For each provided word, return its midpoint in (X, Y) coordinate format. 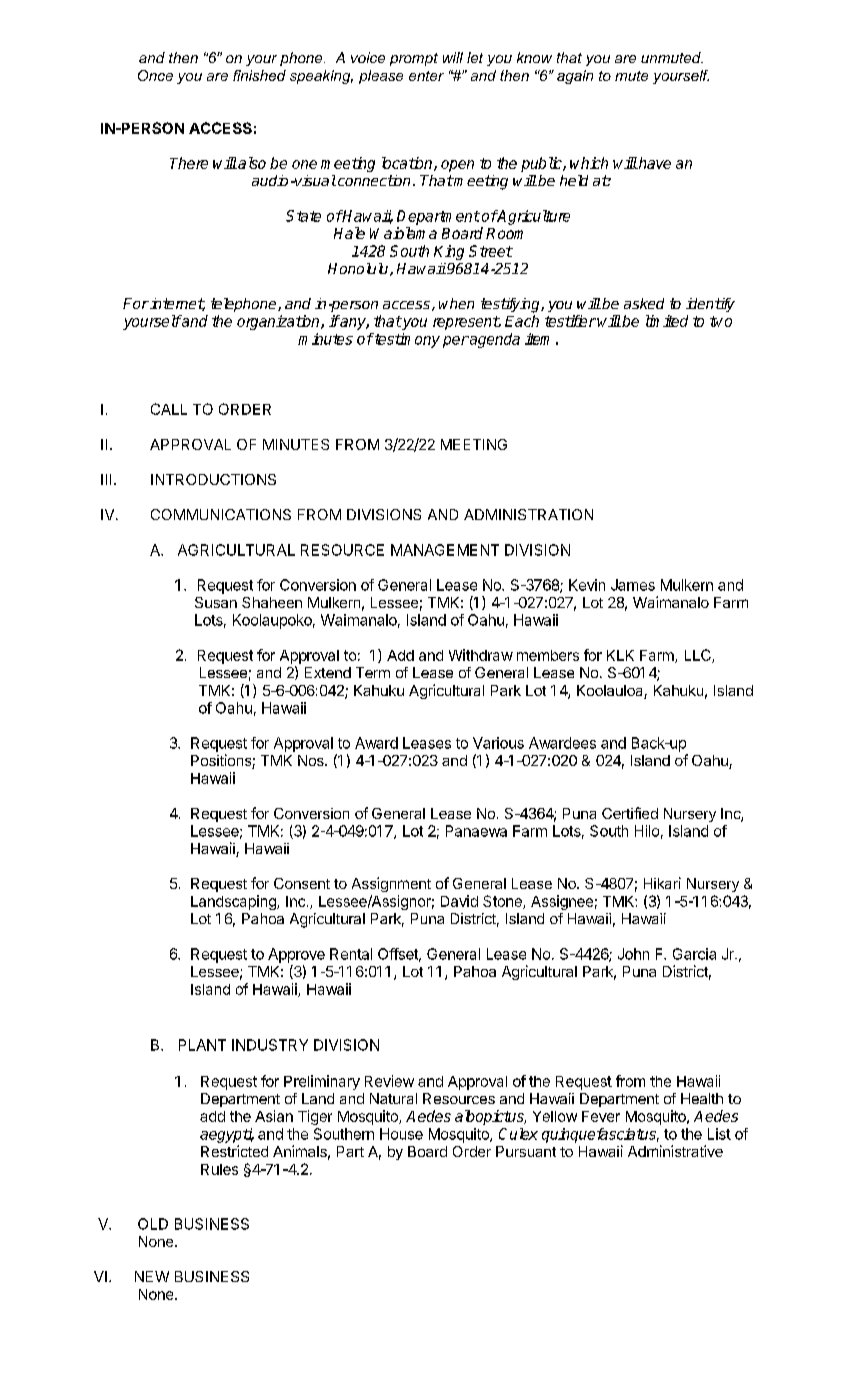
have (654, 163)
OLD (153, 1224)
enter (426, 76)
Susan (216, 602)
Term (373, 672)
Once (155, 75)
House (401, 1134)
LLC (699, 656)
